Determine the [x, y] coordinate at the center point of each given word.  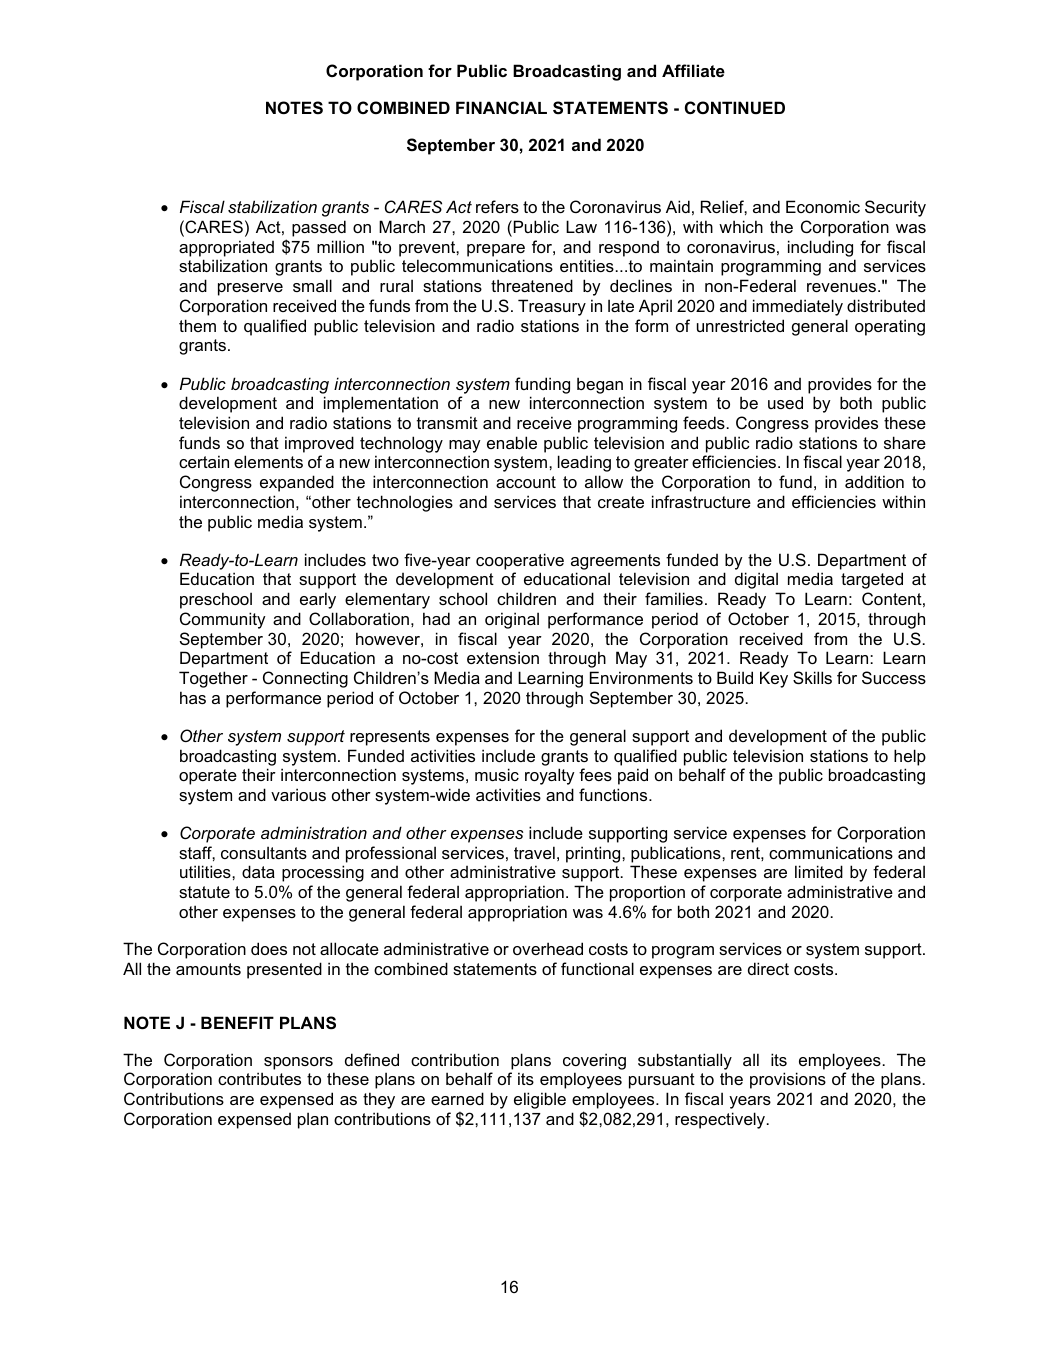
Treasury [552, 307]
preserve [250, 289]
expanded [297, 483]
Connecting [305, 679]
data [258, 871]
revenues [843, 287]
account [526, 482]
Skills [812, 677]
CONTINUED [735, 107]
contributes [259, 1078]
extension [503, 657]
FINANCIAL [501, 107]
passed [319, 228]
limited [819, 871]
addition [874, 481]
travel [534, 852]
